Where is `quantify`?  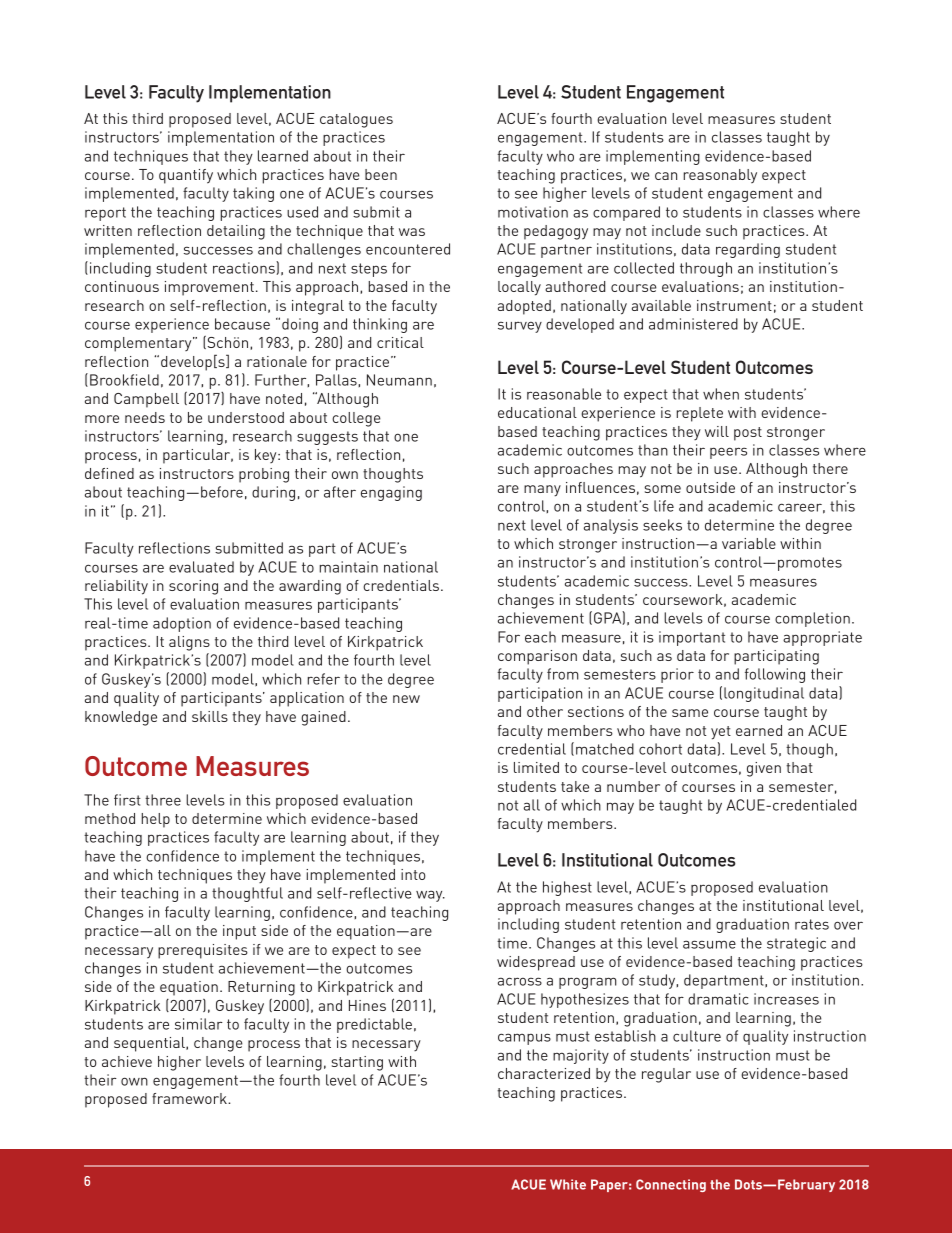 quantify is located at coordinates (186, 176).
